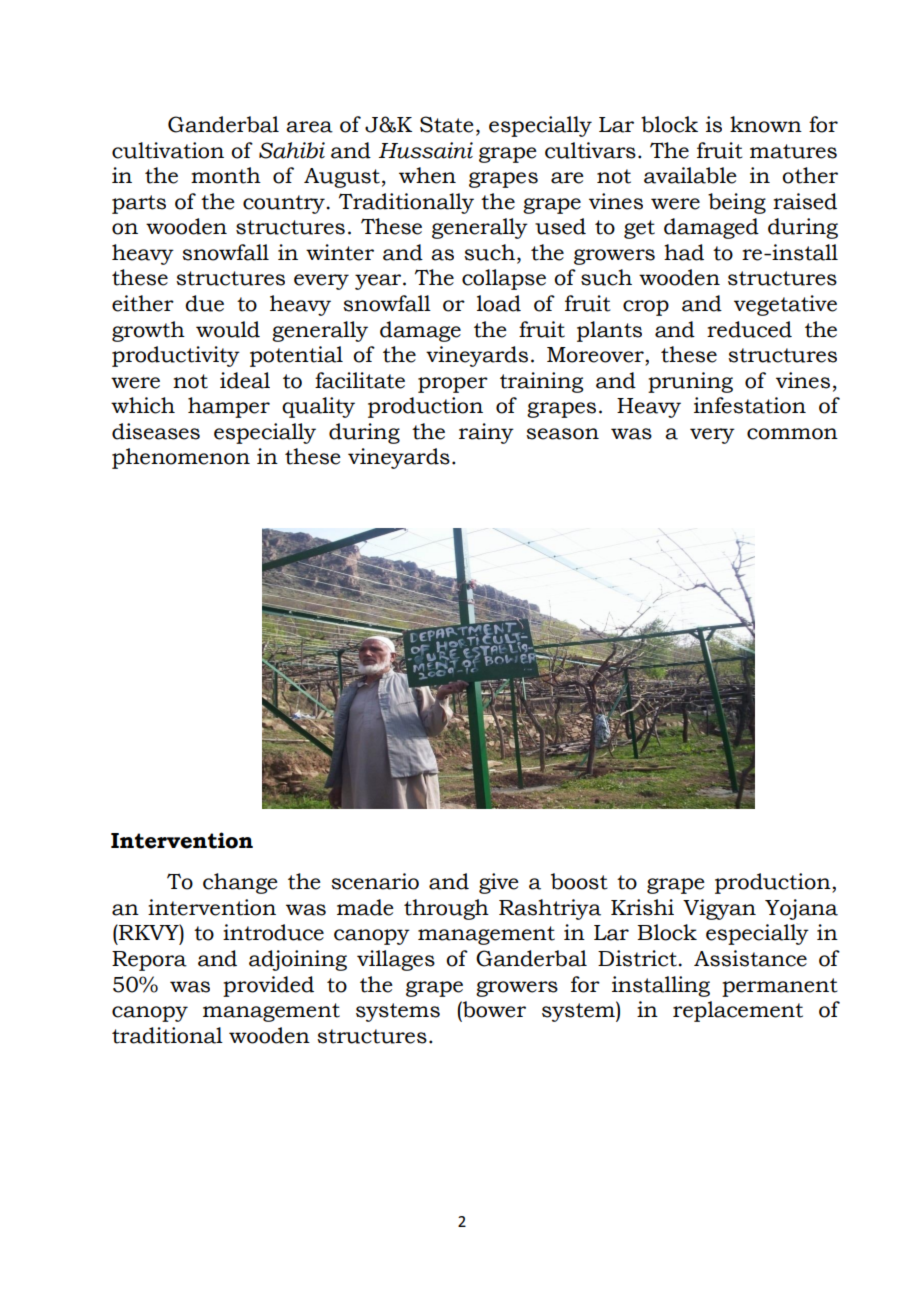 This page has width=924, height=1308. Describe the element at coordinates (499, 883) in the page. I see `give` at that location.
